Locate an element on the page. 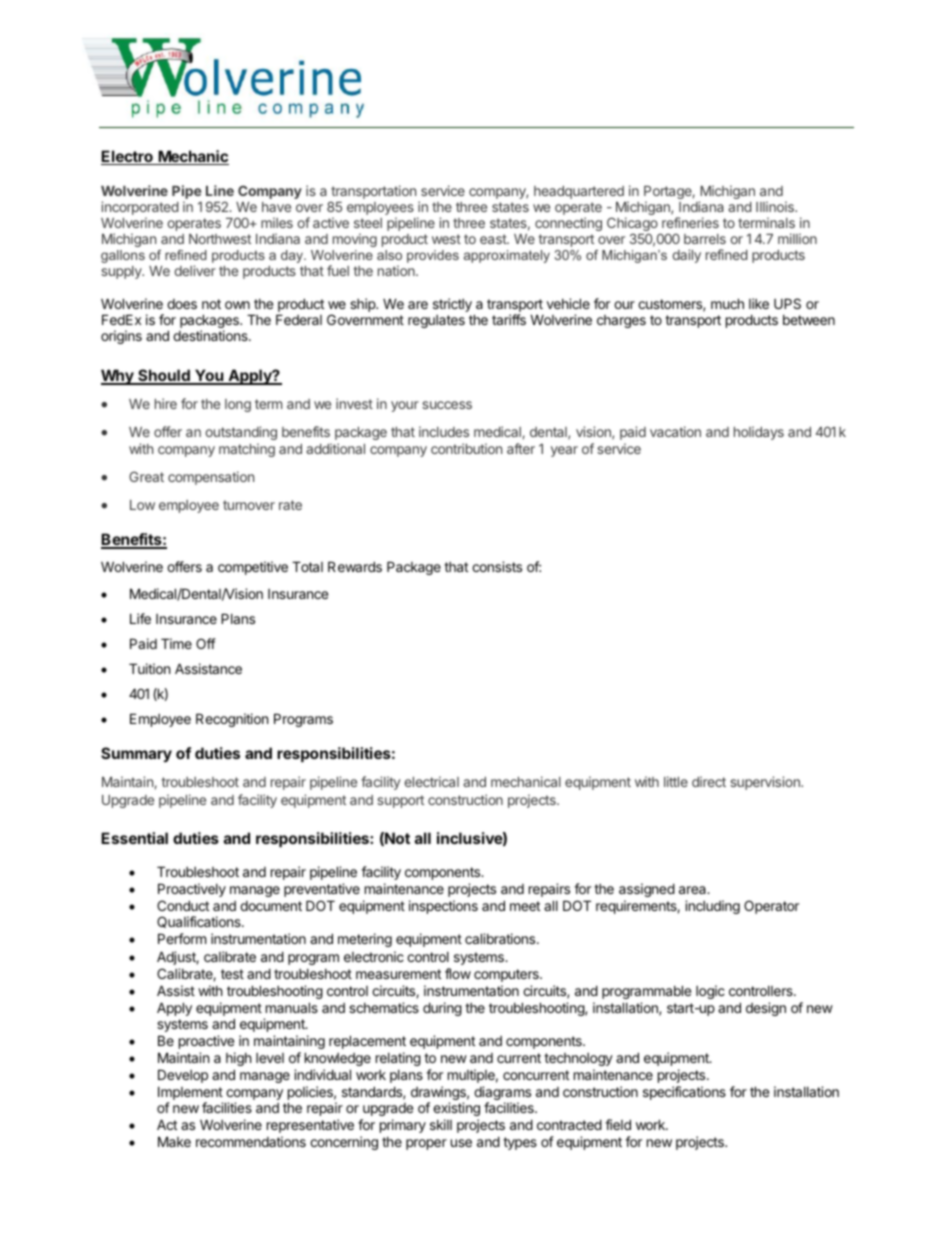 This image has width=952, height=1233. Implement is located at coordinates (190, 1094).
